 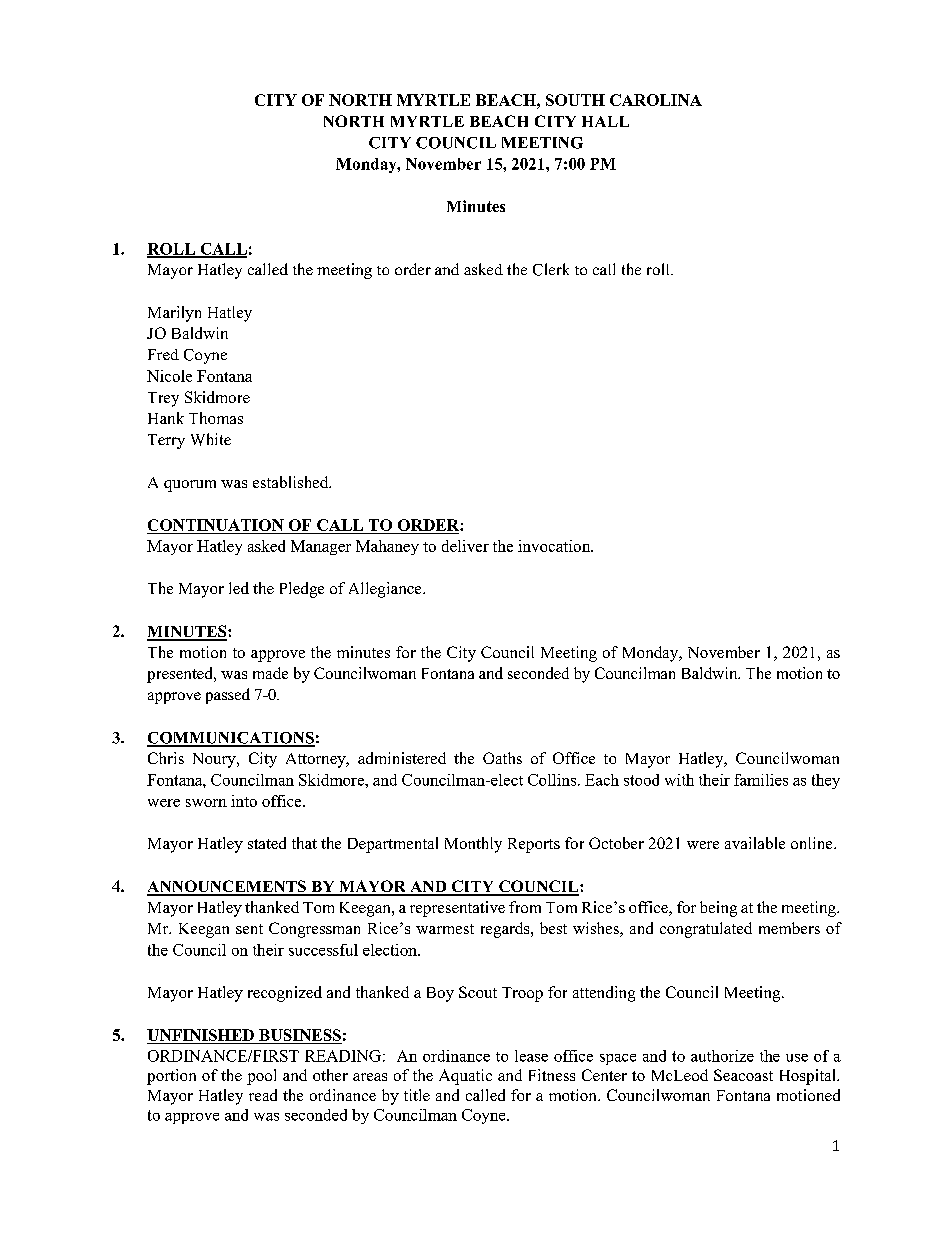 What do you see at coordinates (722, 1056) in the screenshot?
I see `authorize` at bounding box center [722, 1056].
